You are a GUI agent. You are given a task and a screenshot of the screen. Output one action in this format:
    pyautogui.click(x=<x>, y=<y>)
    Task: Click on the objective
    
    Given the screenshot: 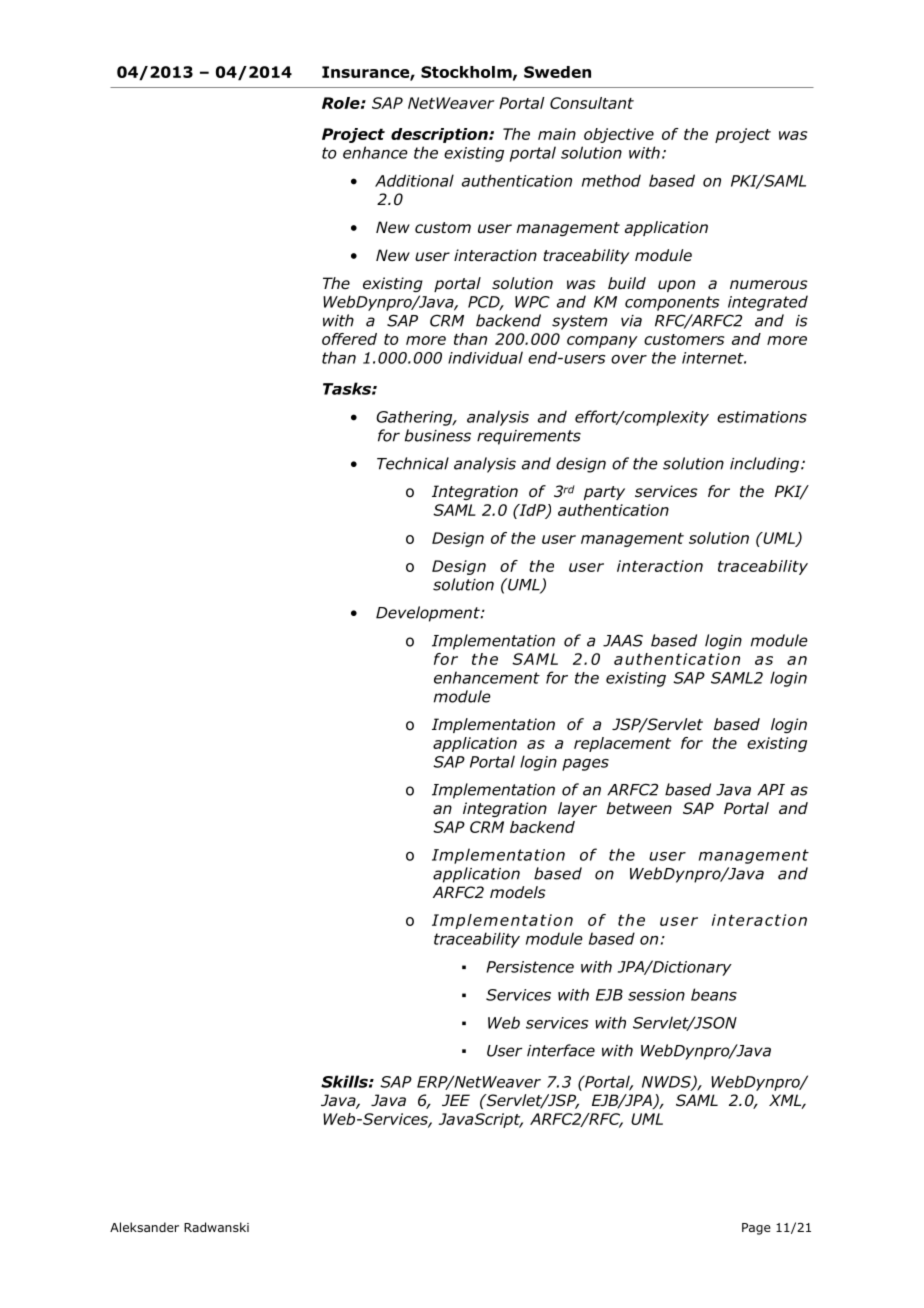 What is the action you would take?
    pyautogui.click(x=619, y=135)
